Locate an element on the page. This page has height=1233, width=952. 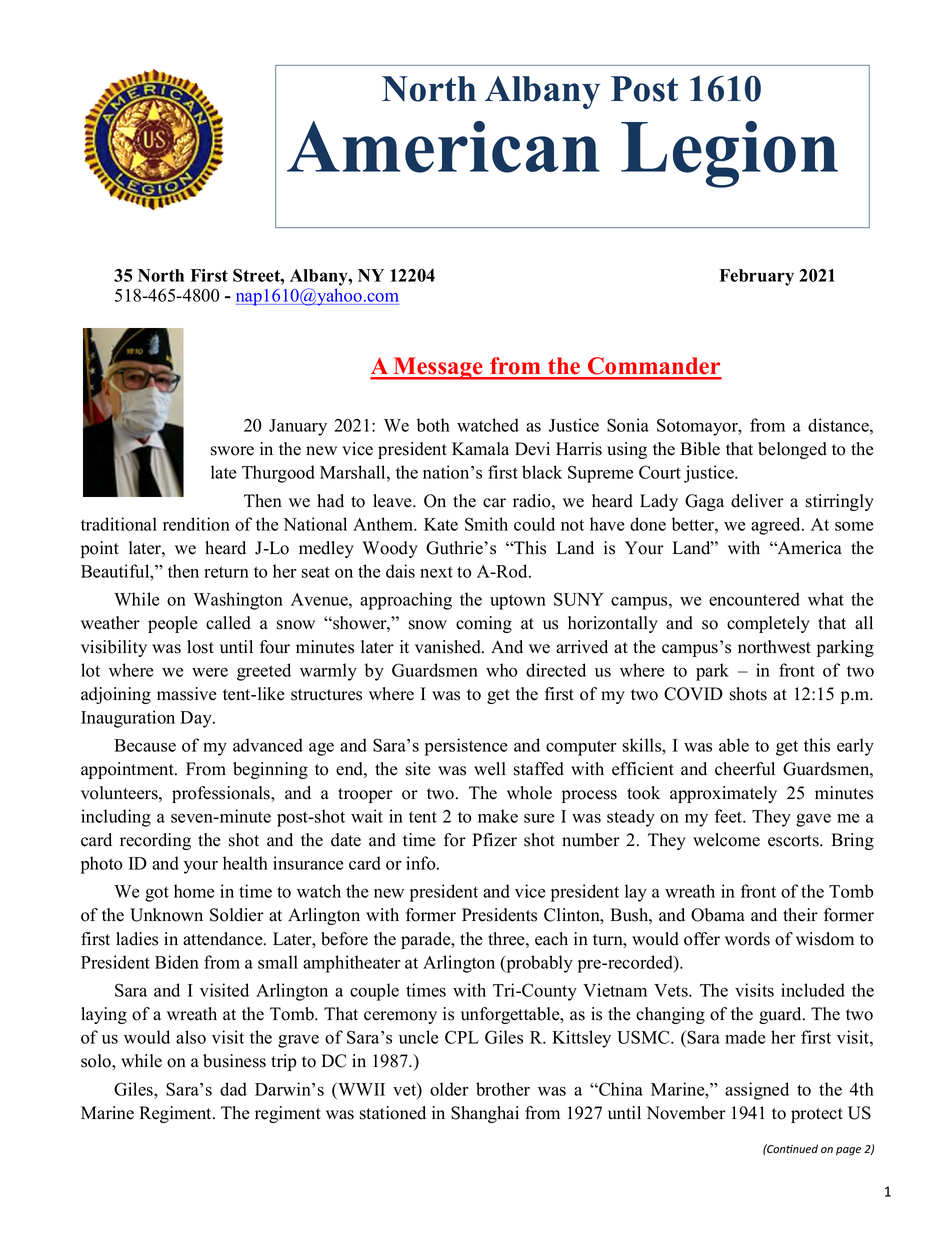
February is located at coordinates (757, 277).
